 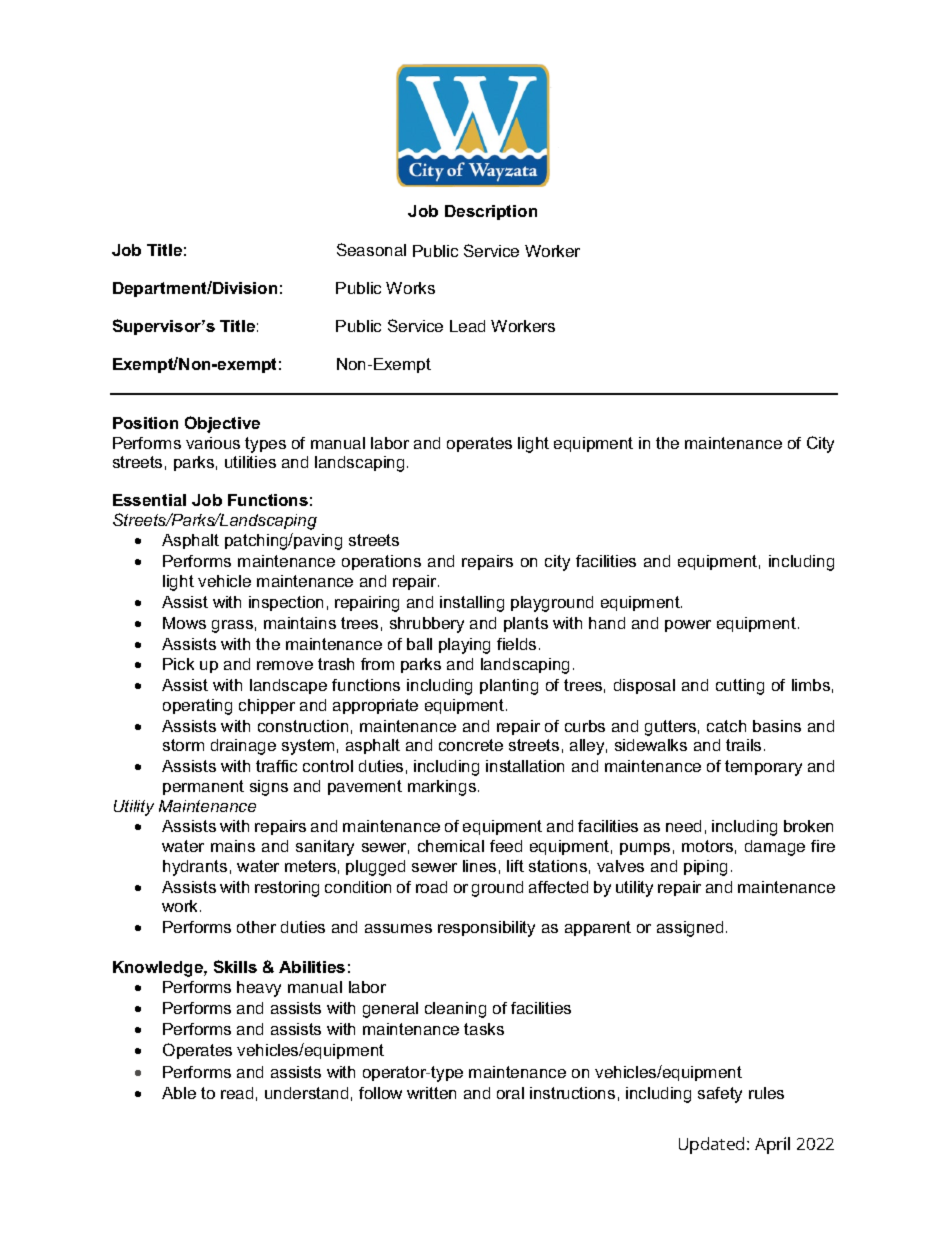 What do you see at coordinates (740, 687) in the screenshot?
I see `cutting` at bounding box center [740, 687].
